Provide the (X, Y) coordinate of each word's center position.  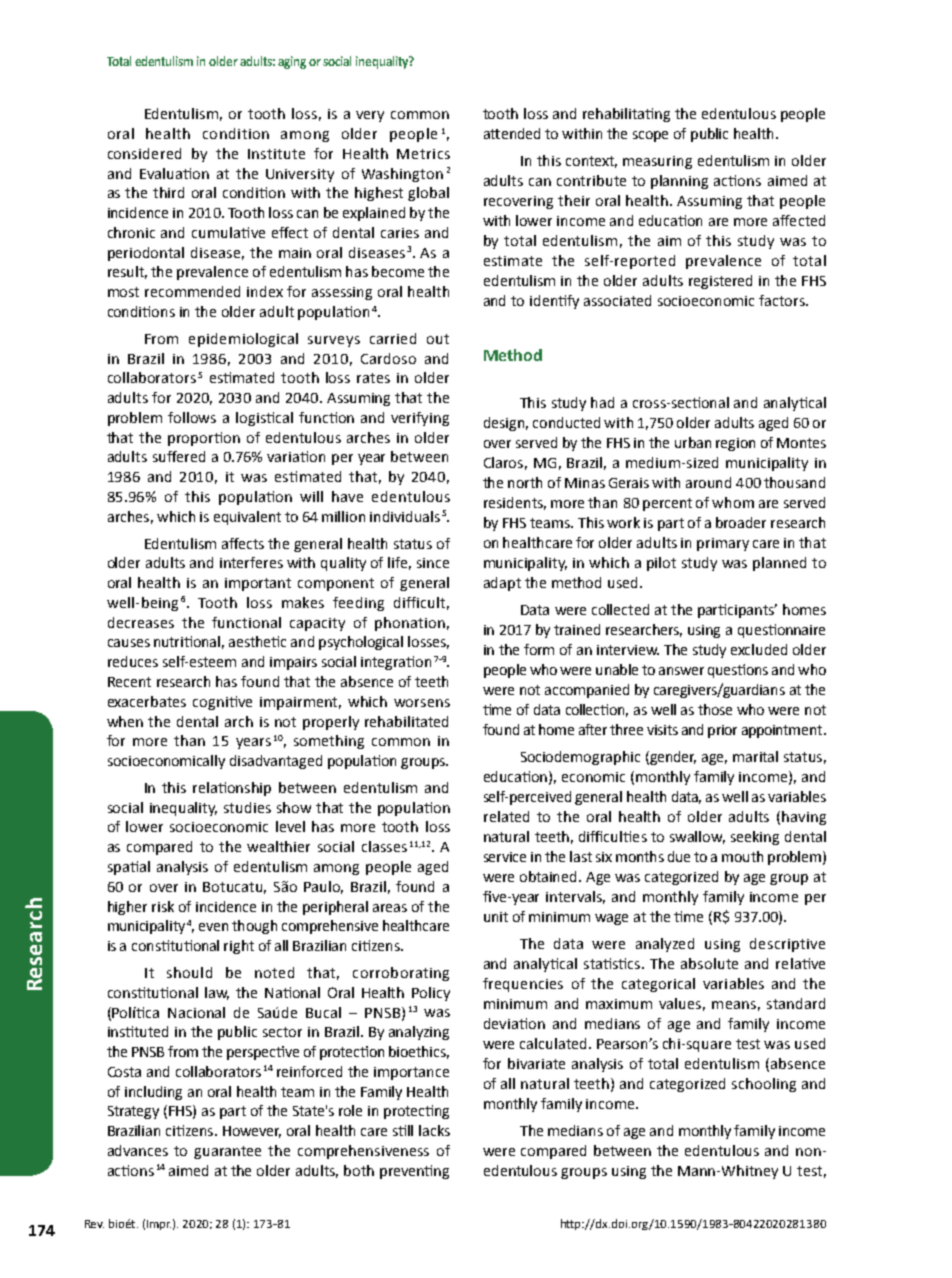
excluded (759, 649)
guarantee (227, 1152)
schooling (764, 1085)
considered (144, 153)
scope (650, 136)
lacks (434, 1130)
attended (512, 133)
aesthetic (257, 641)
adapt (502, 584)
